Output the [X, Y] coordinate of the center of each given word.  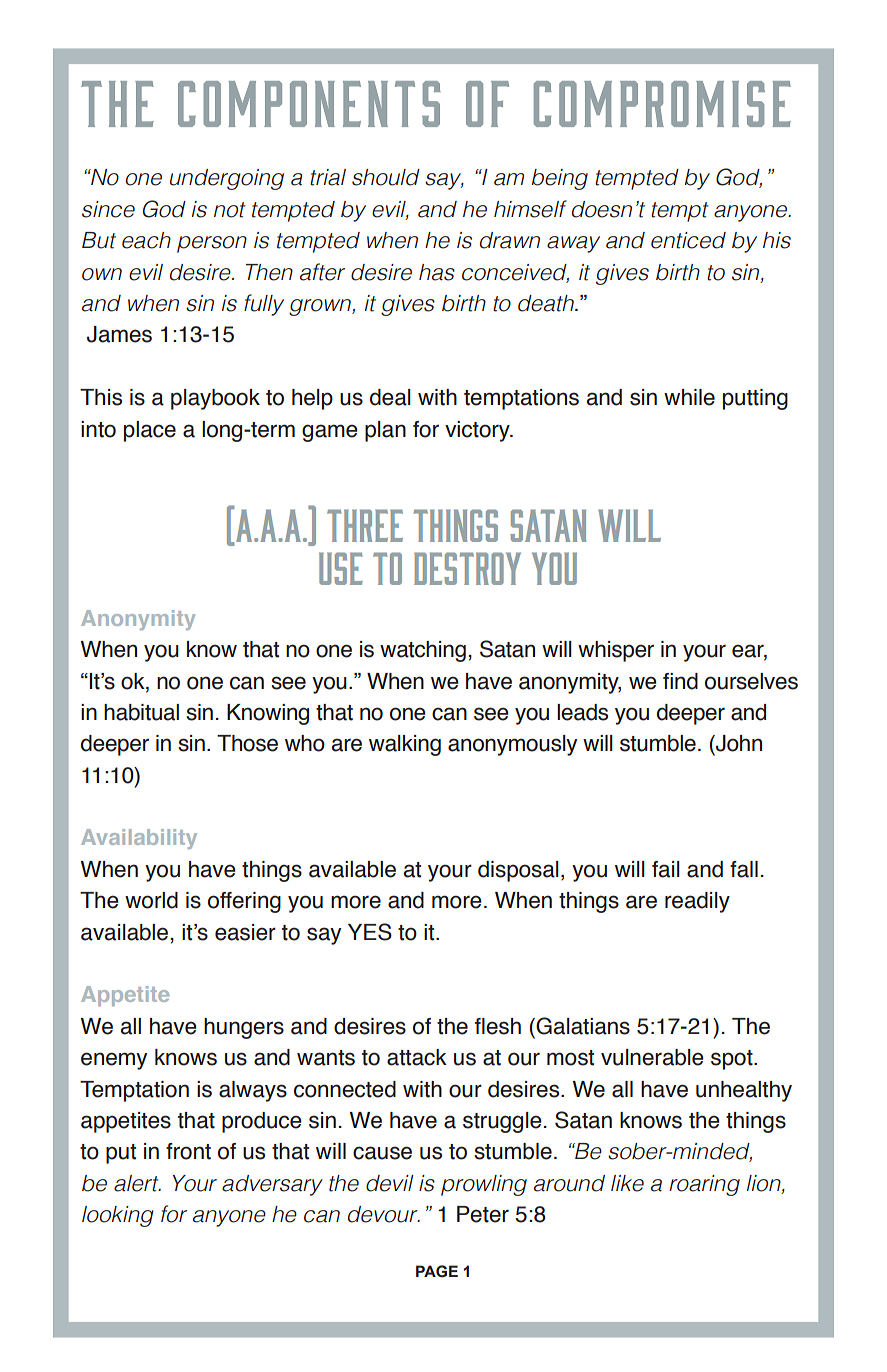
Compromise [662, 104]
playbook [215, 399]
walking [405, 745]
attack [417, 1057]
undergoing [227, 179]
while [689, 397]
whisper [616, 651]
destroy [467, 568]
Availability [139, 839]
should [386, 177]
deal [390, 397]
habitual [141, 712]
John [738, 743]
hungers [244, 1028]
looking [118, 1216]
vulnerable [652, 1057]
